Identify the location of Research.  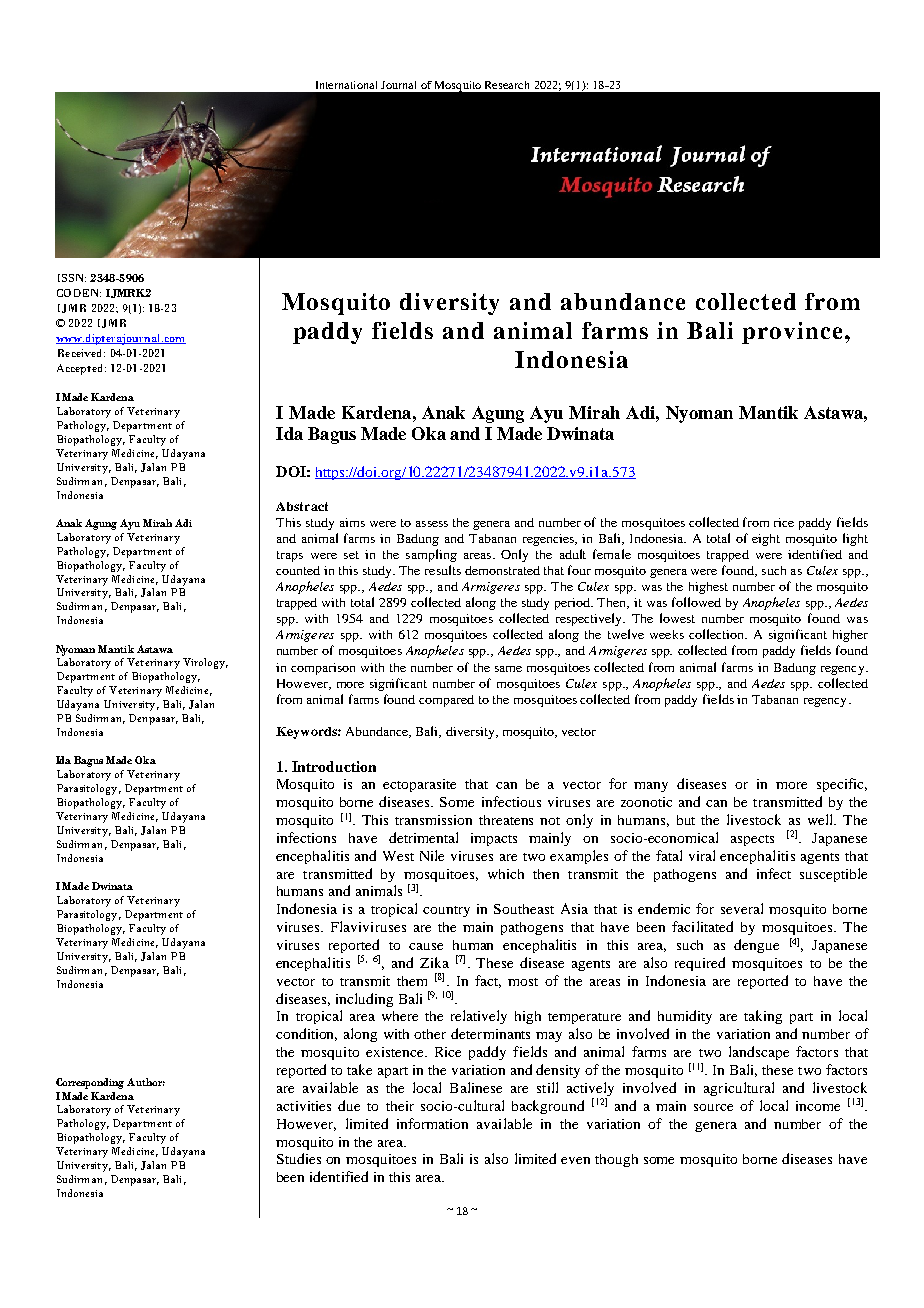
(507, 85).
